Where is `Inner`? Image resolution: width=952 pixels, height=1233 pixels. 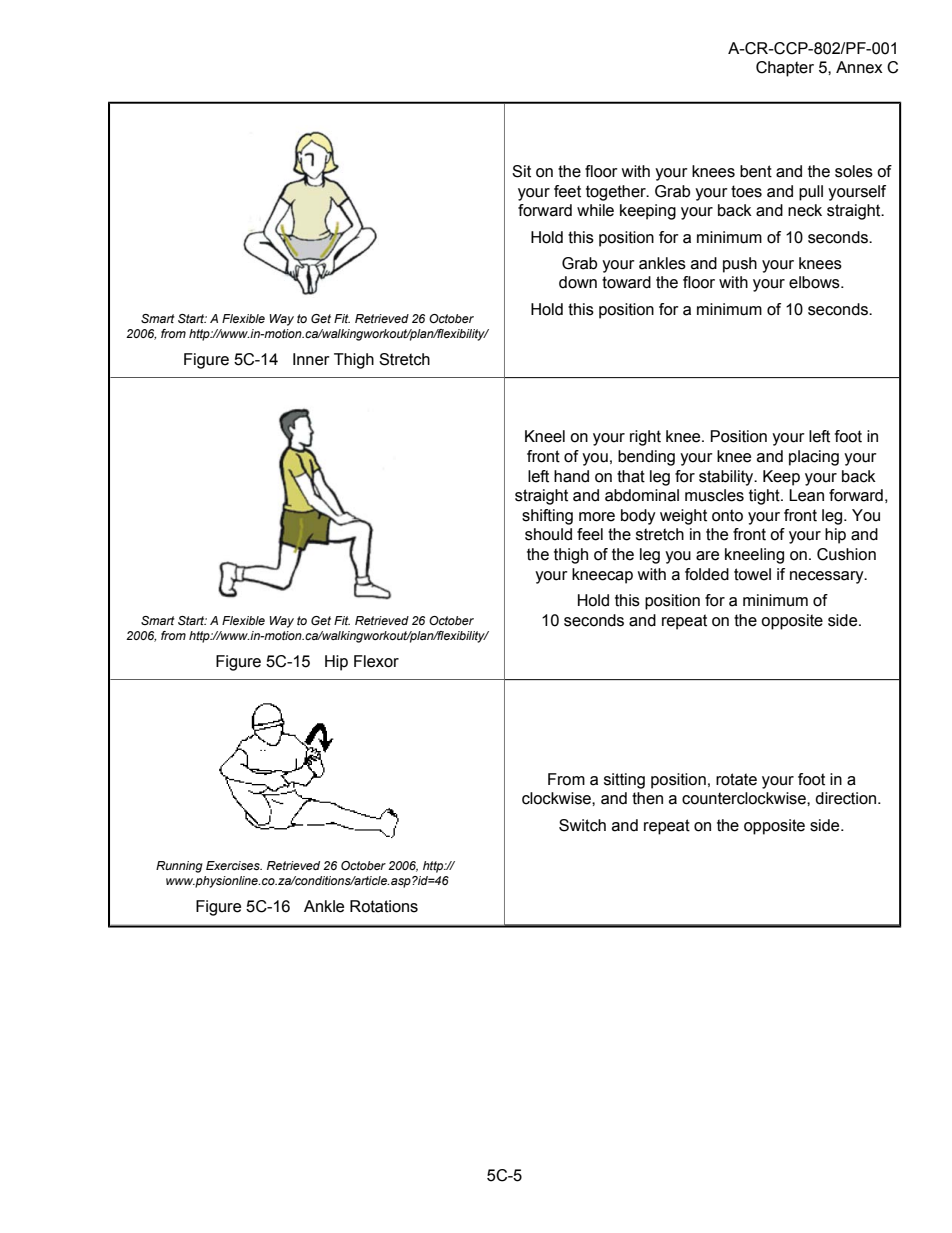
Inner is located at coordinates (311, 359).
